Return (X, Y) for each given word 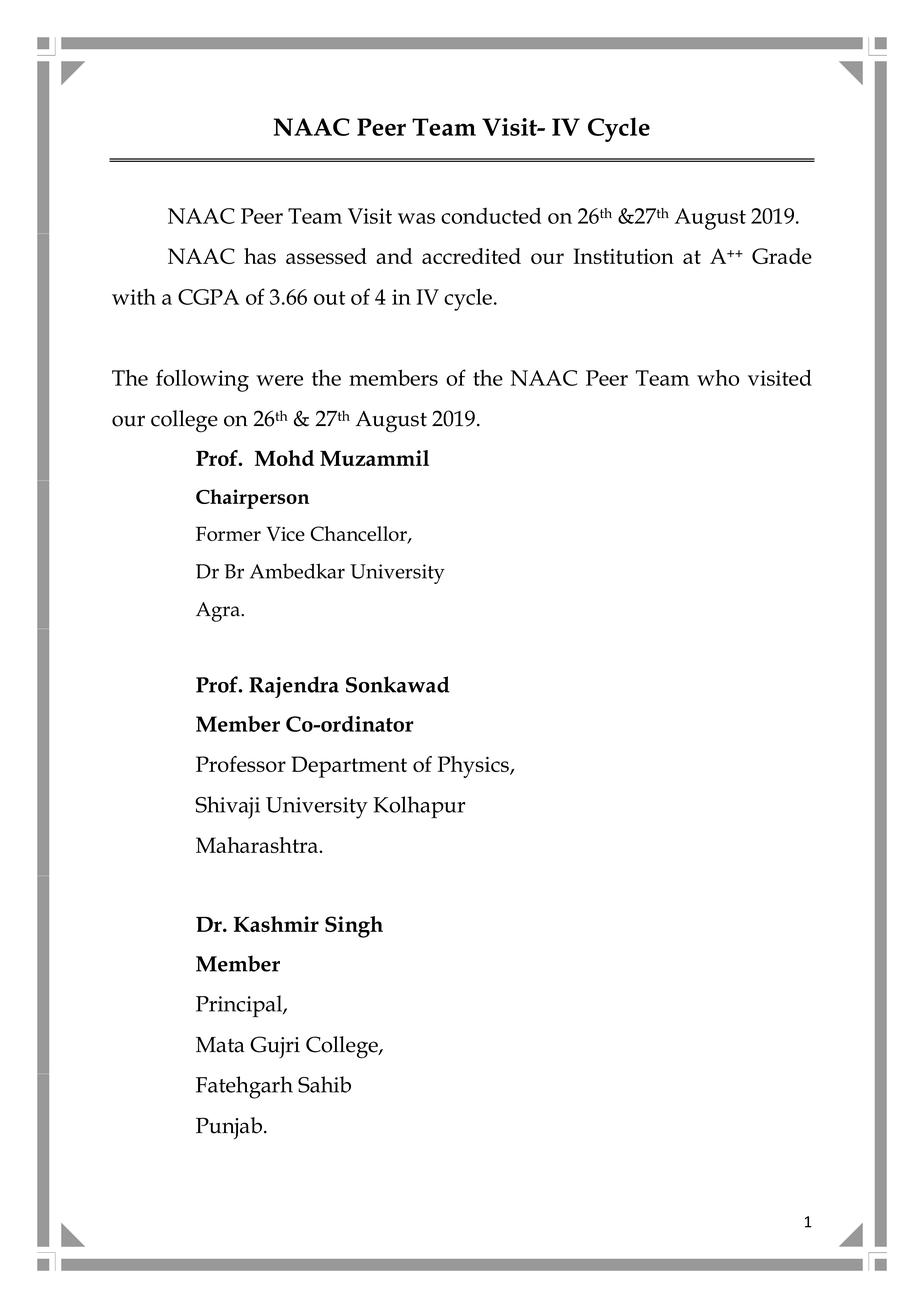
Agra (219, 612)
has (260, 256)
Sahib (324, 1084)
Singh (354, 927)
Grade (782, 256)
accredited (471, 256)
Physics (474, 767)
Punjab (230, 1128)
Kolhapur (419, 807)
